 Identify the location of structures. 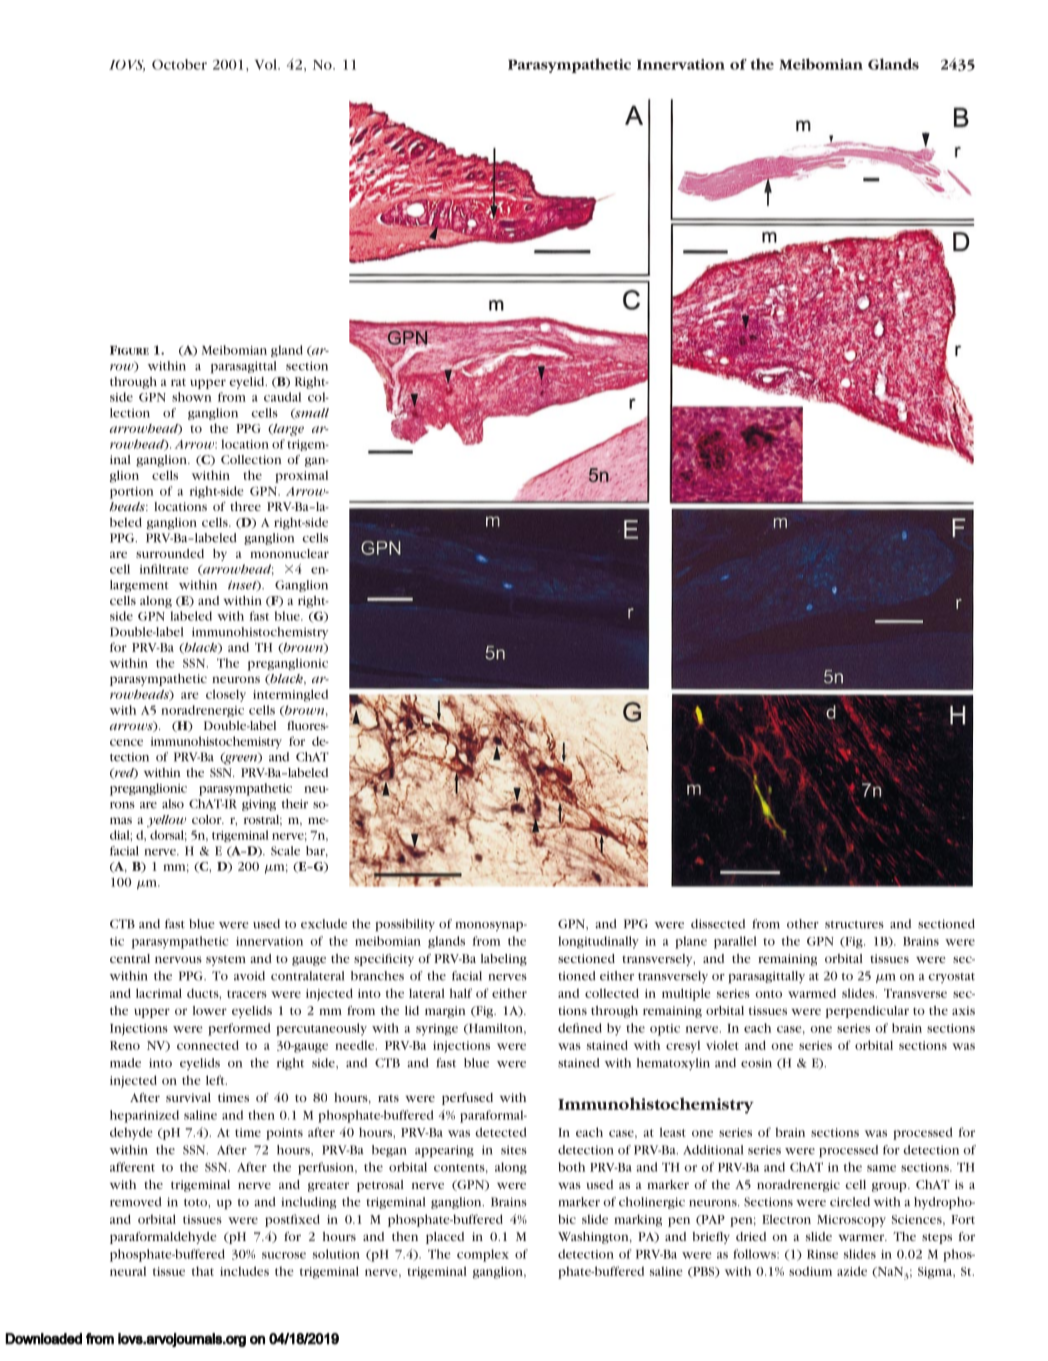
(854, 925).
